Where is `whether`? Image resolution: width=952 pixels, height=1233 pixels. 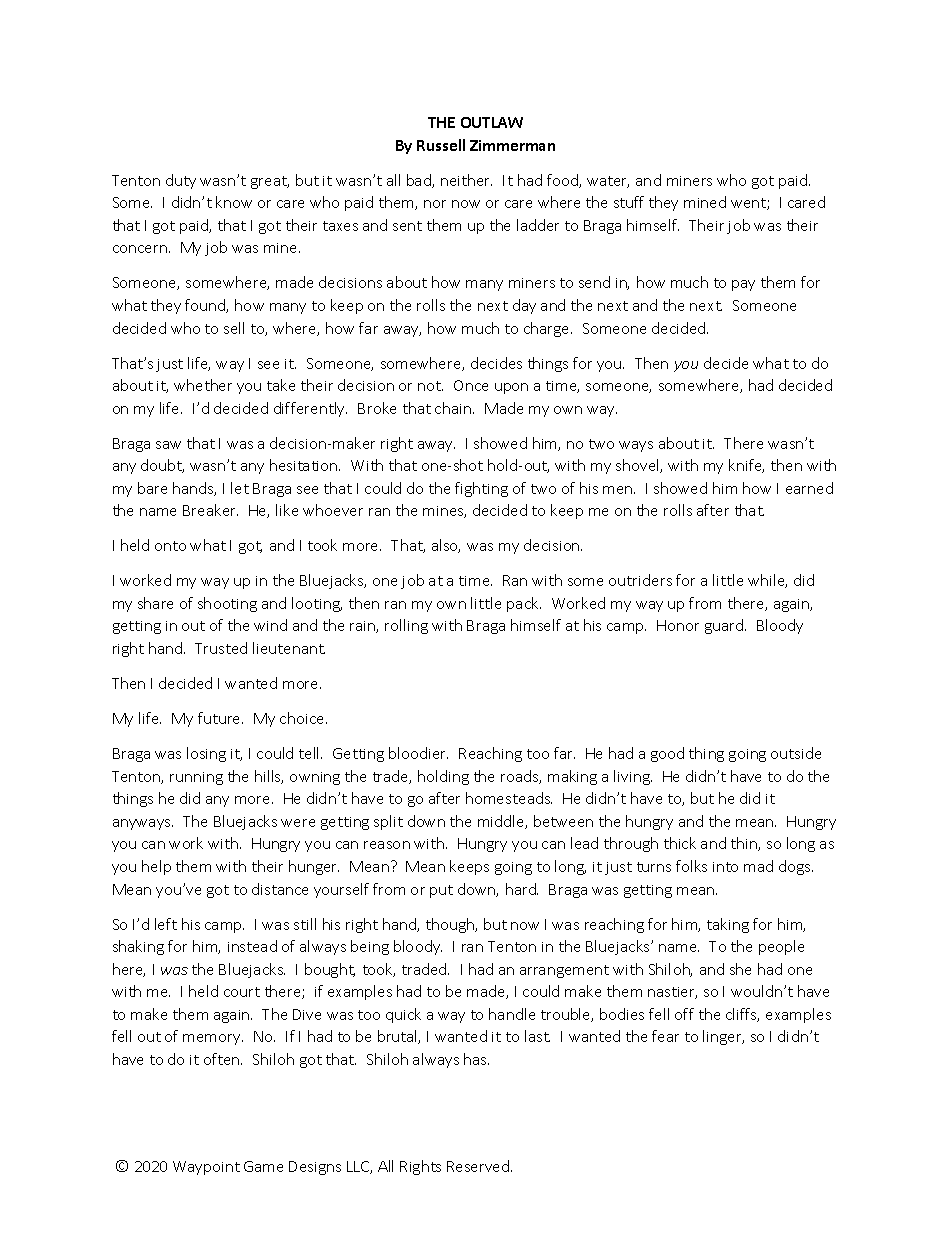
whether is located at coordinates (203, 385).
